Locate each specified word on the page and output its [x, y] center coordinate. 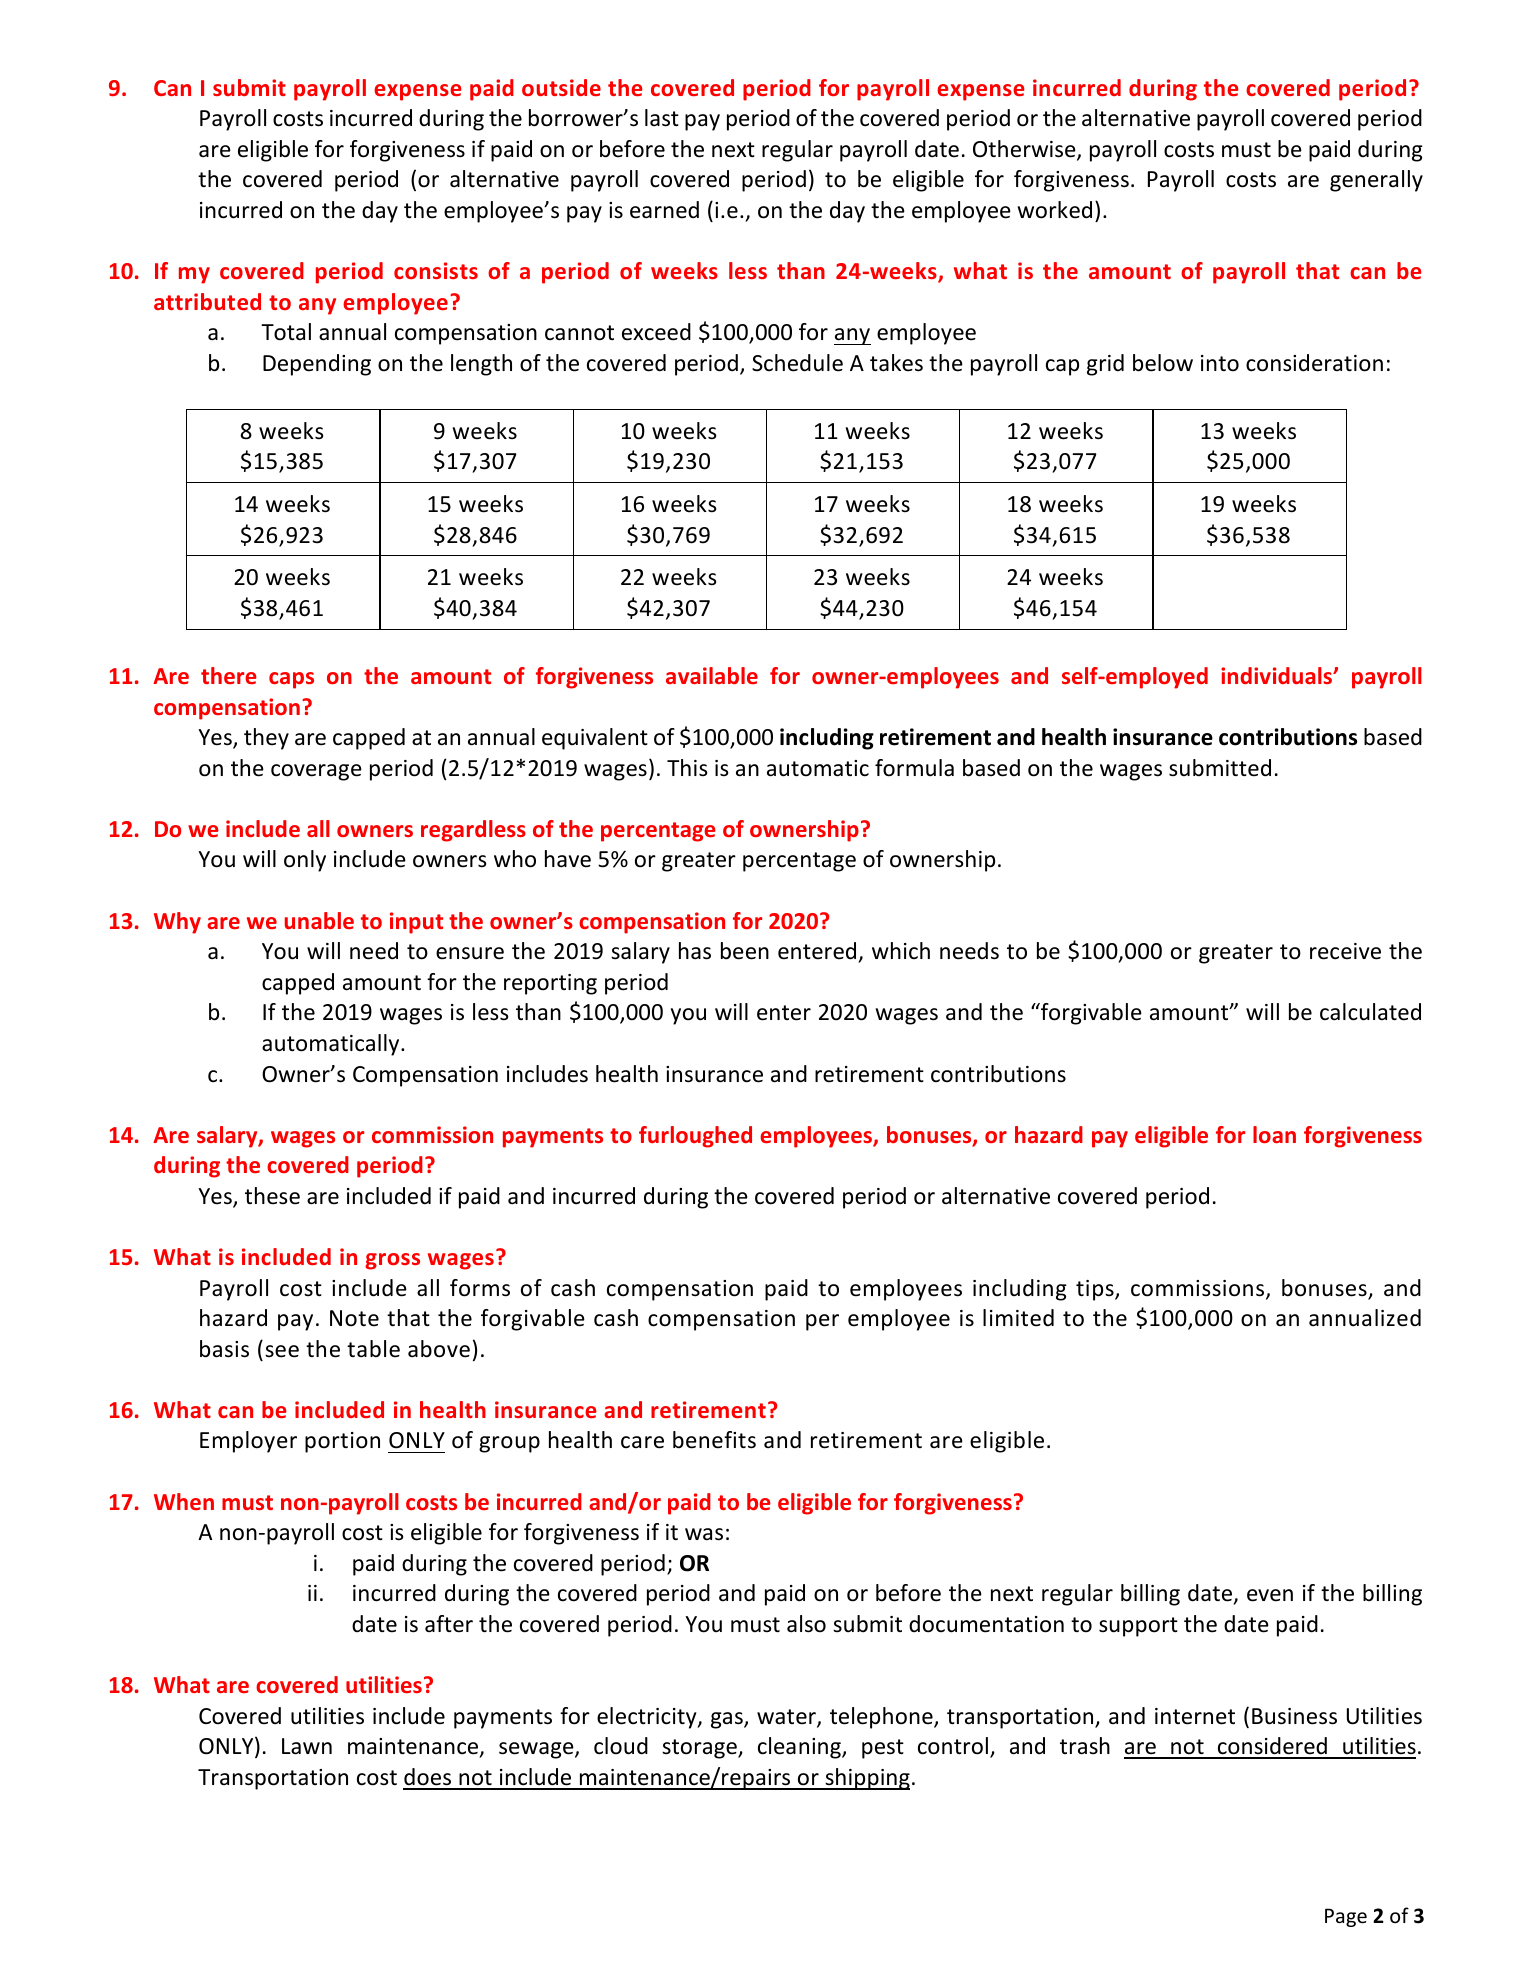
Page [1346, 1917]
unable [319, 920]
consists [436, 270]
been [745, 951]
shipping [866, 1779]
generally [1376, 181]
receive [1345, 951]
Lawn [307, 1746]
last [662, 118]
